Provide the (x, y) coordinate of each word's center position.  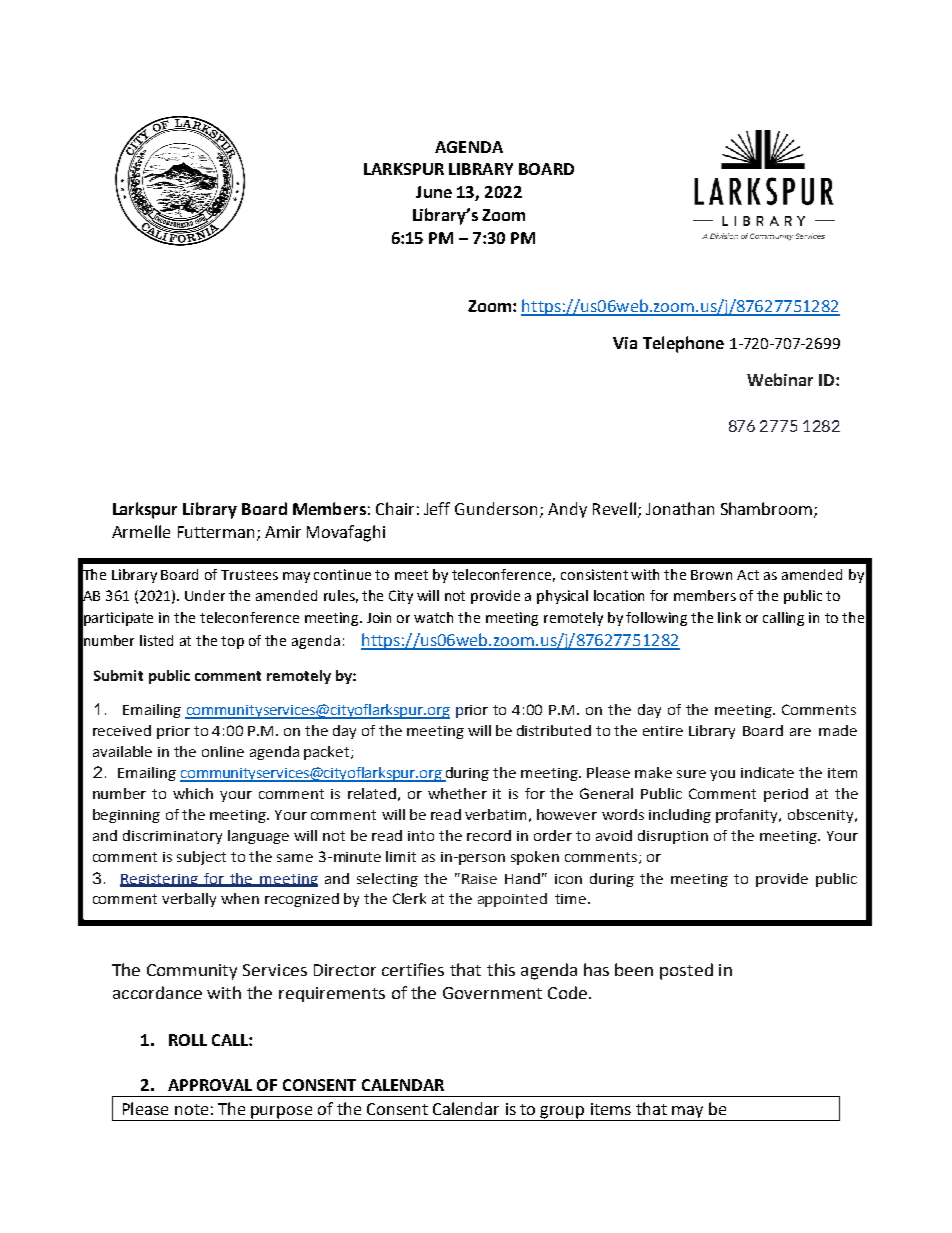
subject (201, 858)
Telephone (683, 344)
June (434, 192)
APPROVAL (210, 1085)
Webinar (780, 379)
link (729, 617)
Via (625, 343)
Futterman (216, 532)
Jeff (437, 508)
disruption (673, 837)
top (232, 642)
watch (433, 617)
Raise (479, 879)
